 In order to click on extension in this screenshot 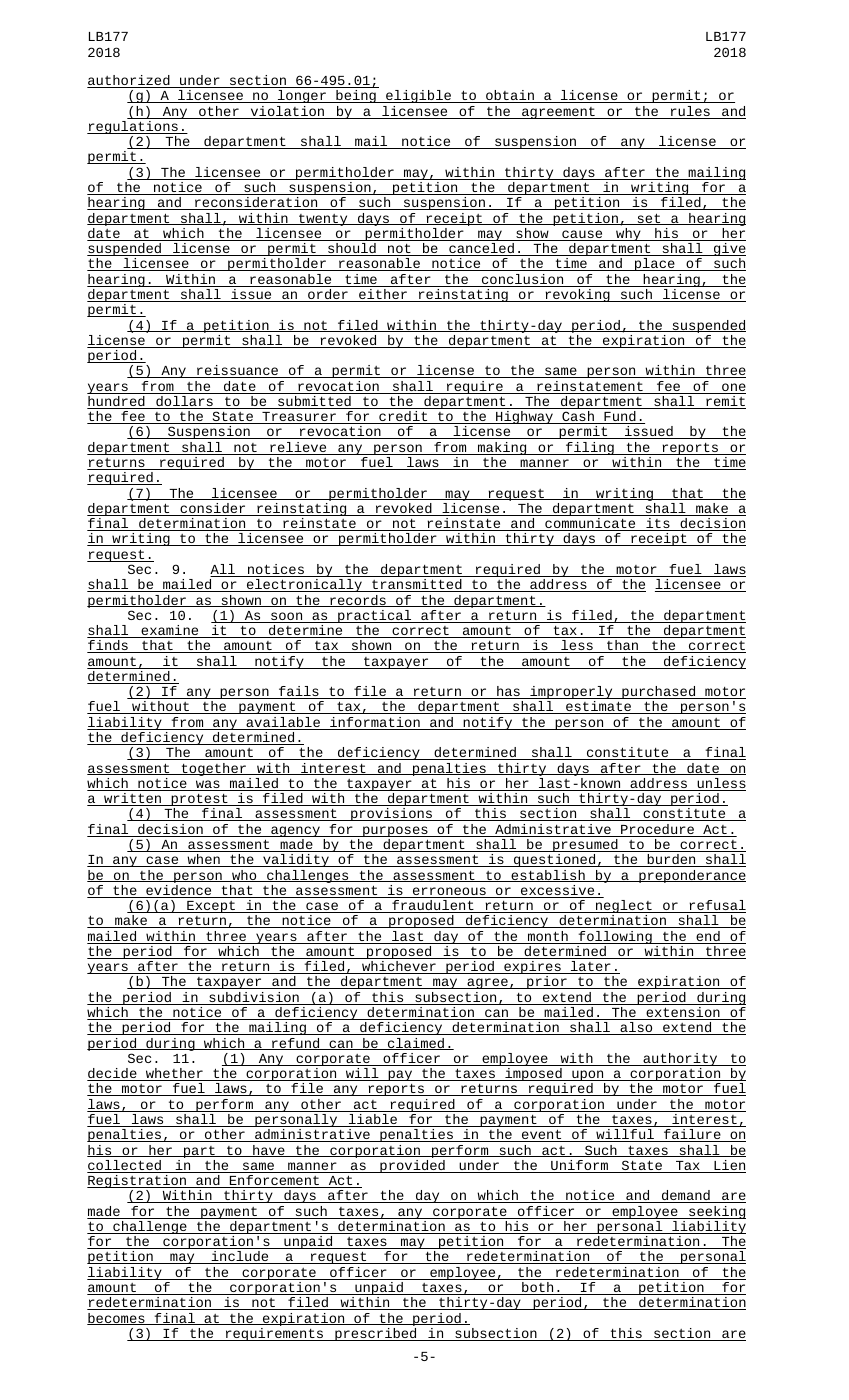, I will do `click(683, 1013)`.
